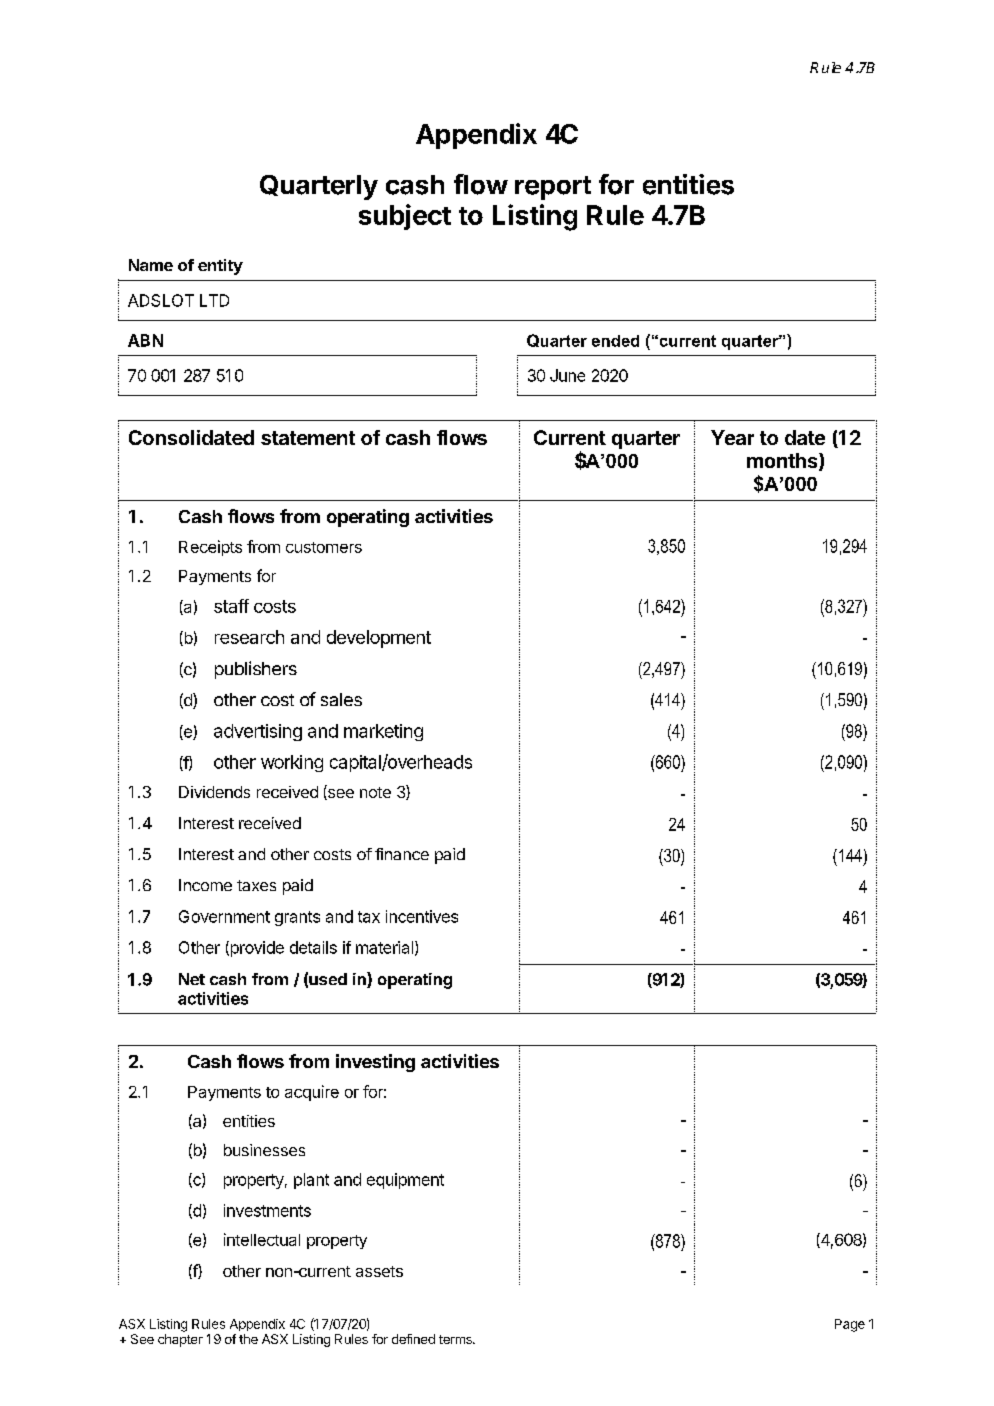  Describe the element at coordinates (180, 1340) in the image. I see `chapter` at that location.
